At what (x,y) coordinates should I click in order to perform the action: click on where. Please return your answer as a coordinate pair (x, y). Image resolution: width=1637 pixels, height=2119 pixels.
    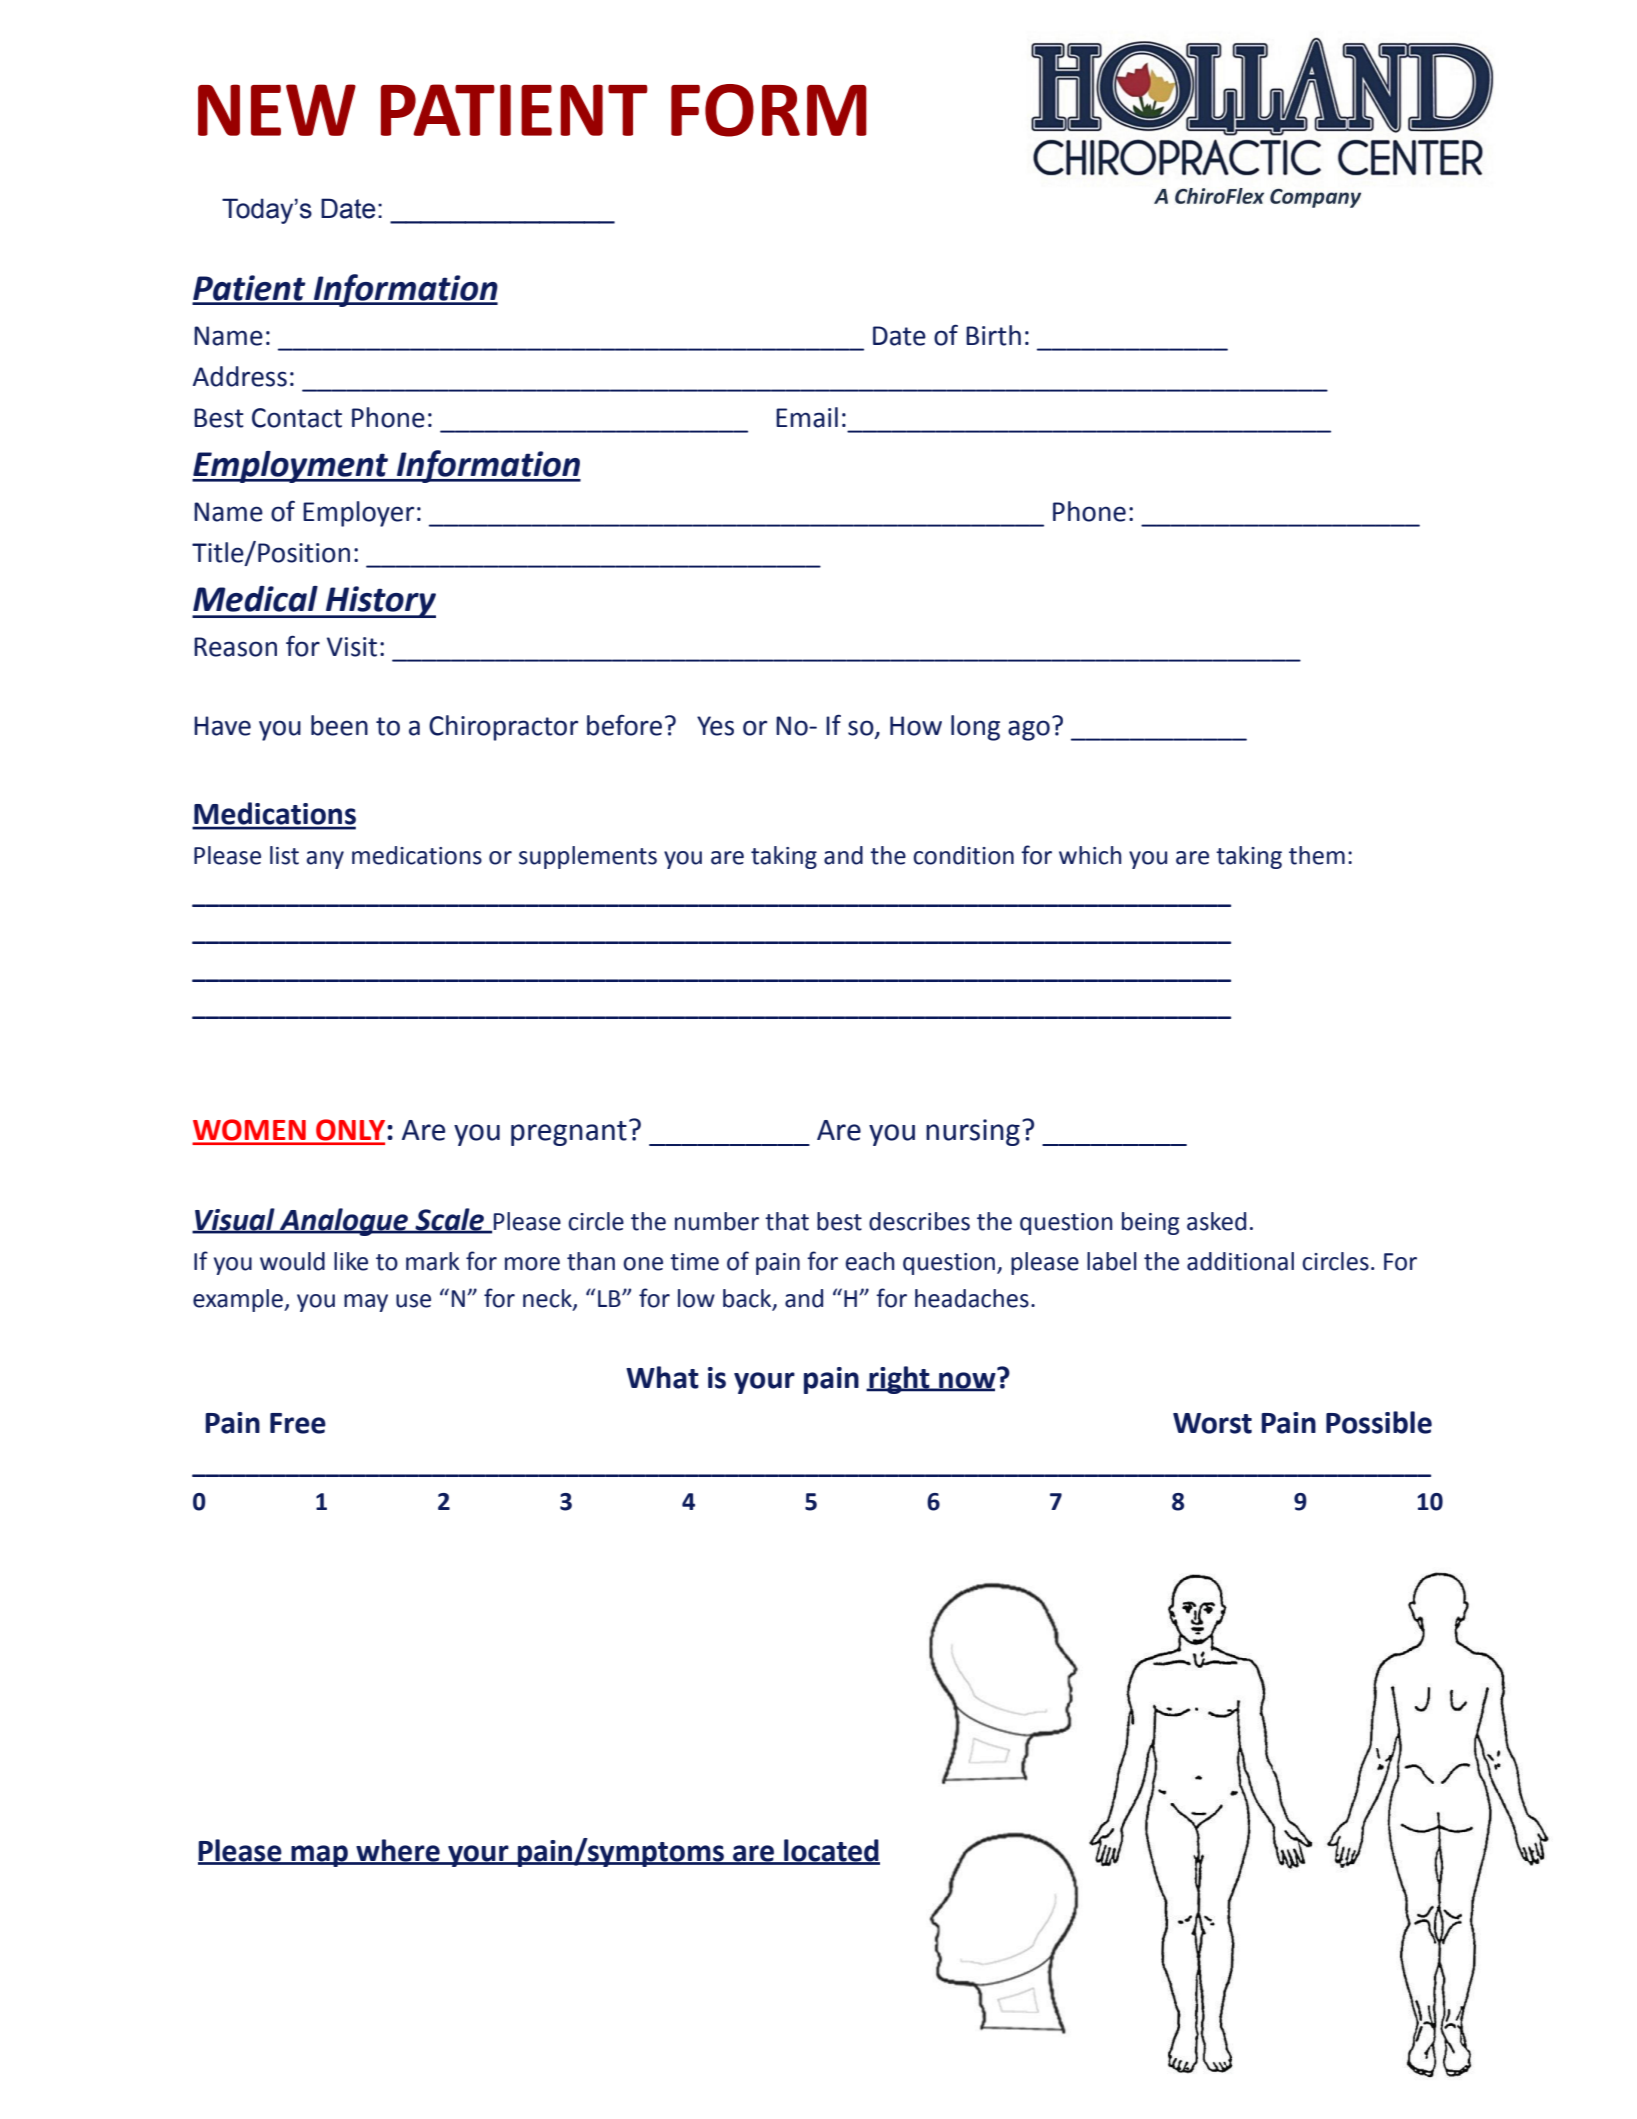
    Looking at the image, I should click on (398, 1851).
